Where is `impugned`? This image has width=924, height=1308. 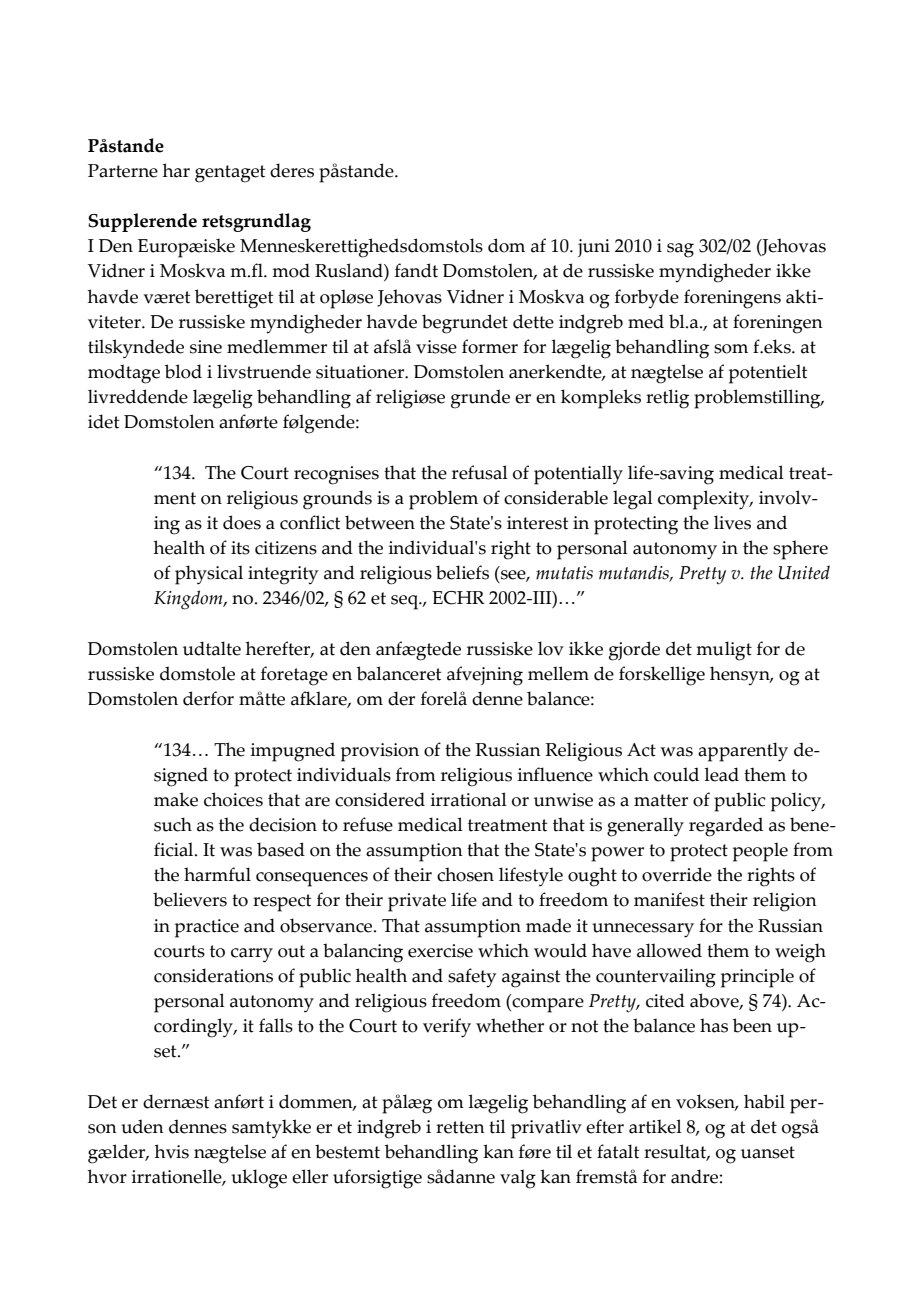
impugned is located at coordinates (293, 752).
